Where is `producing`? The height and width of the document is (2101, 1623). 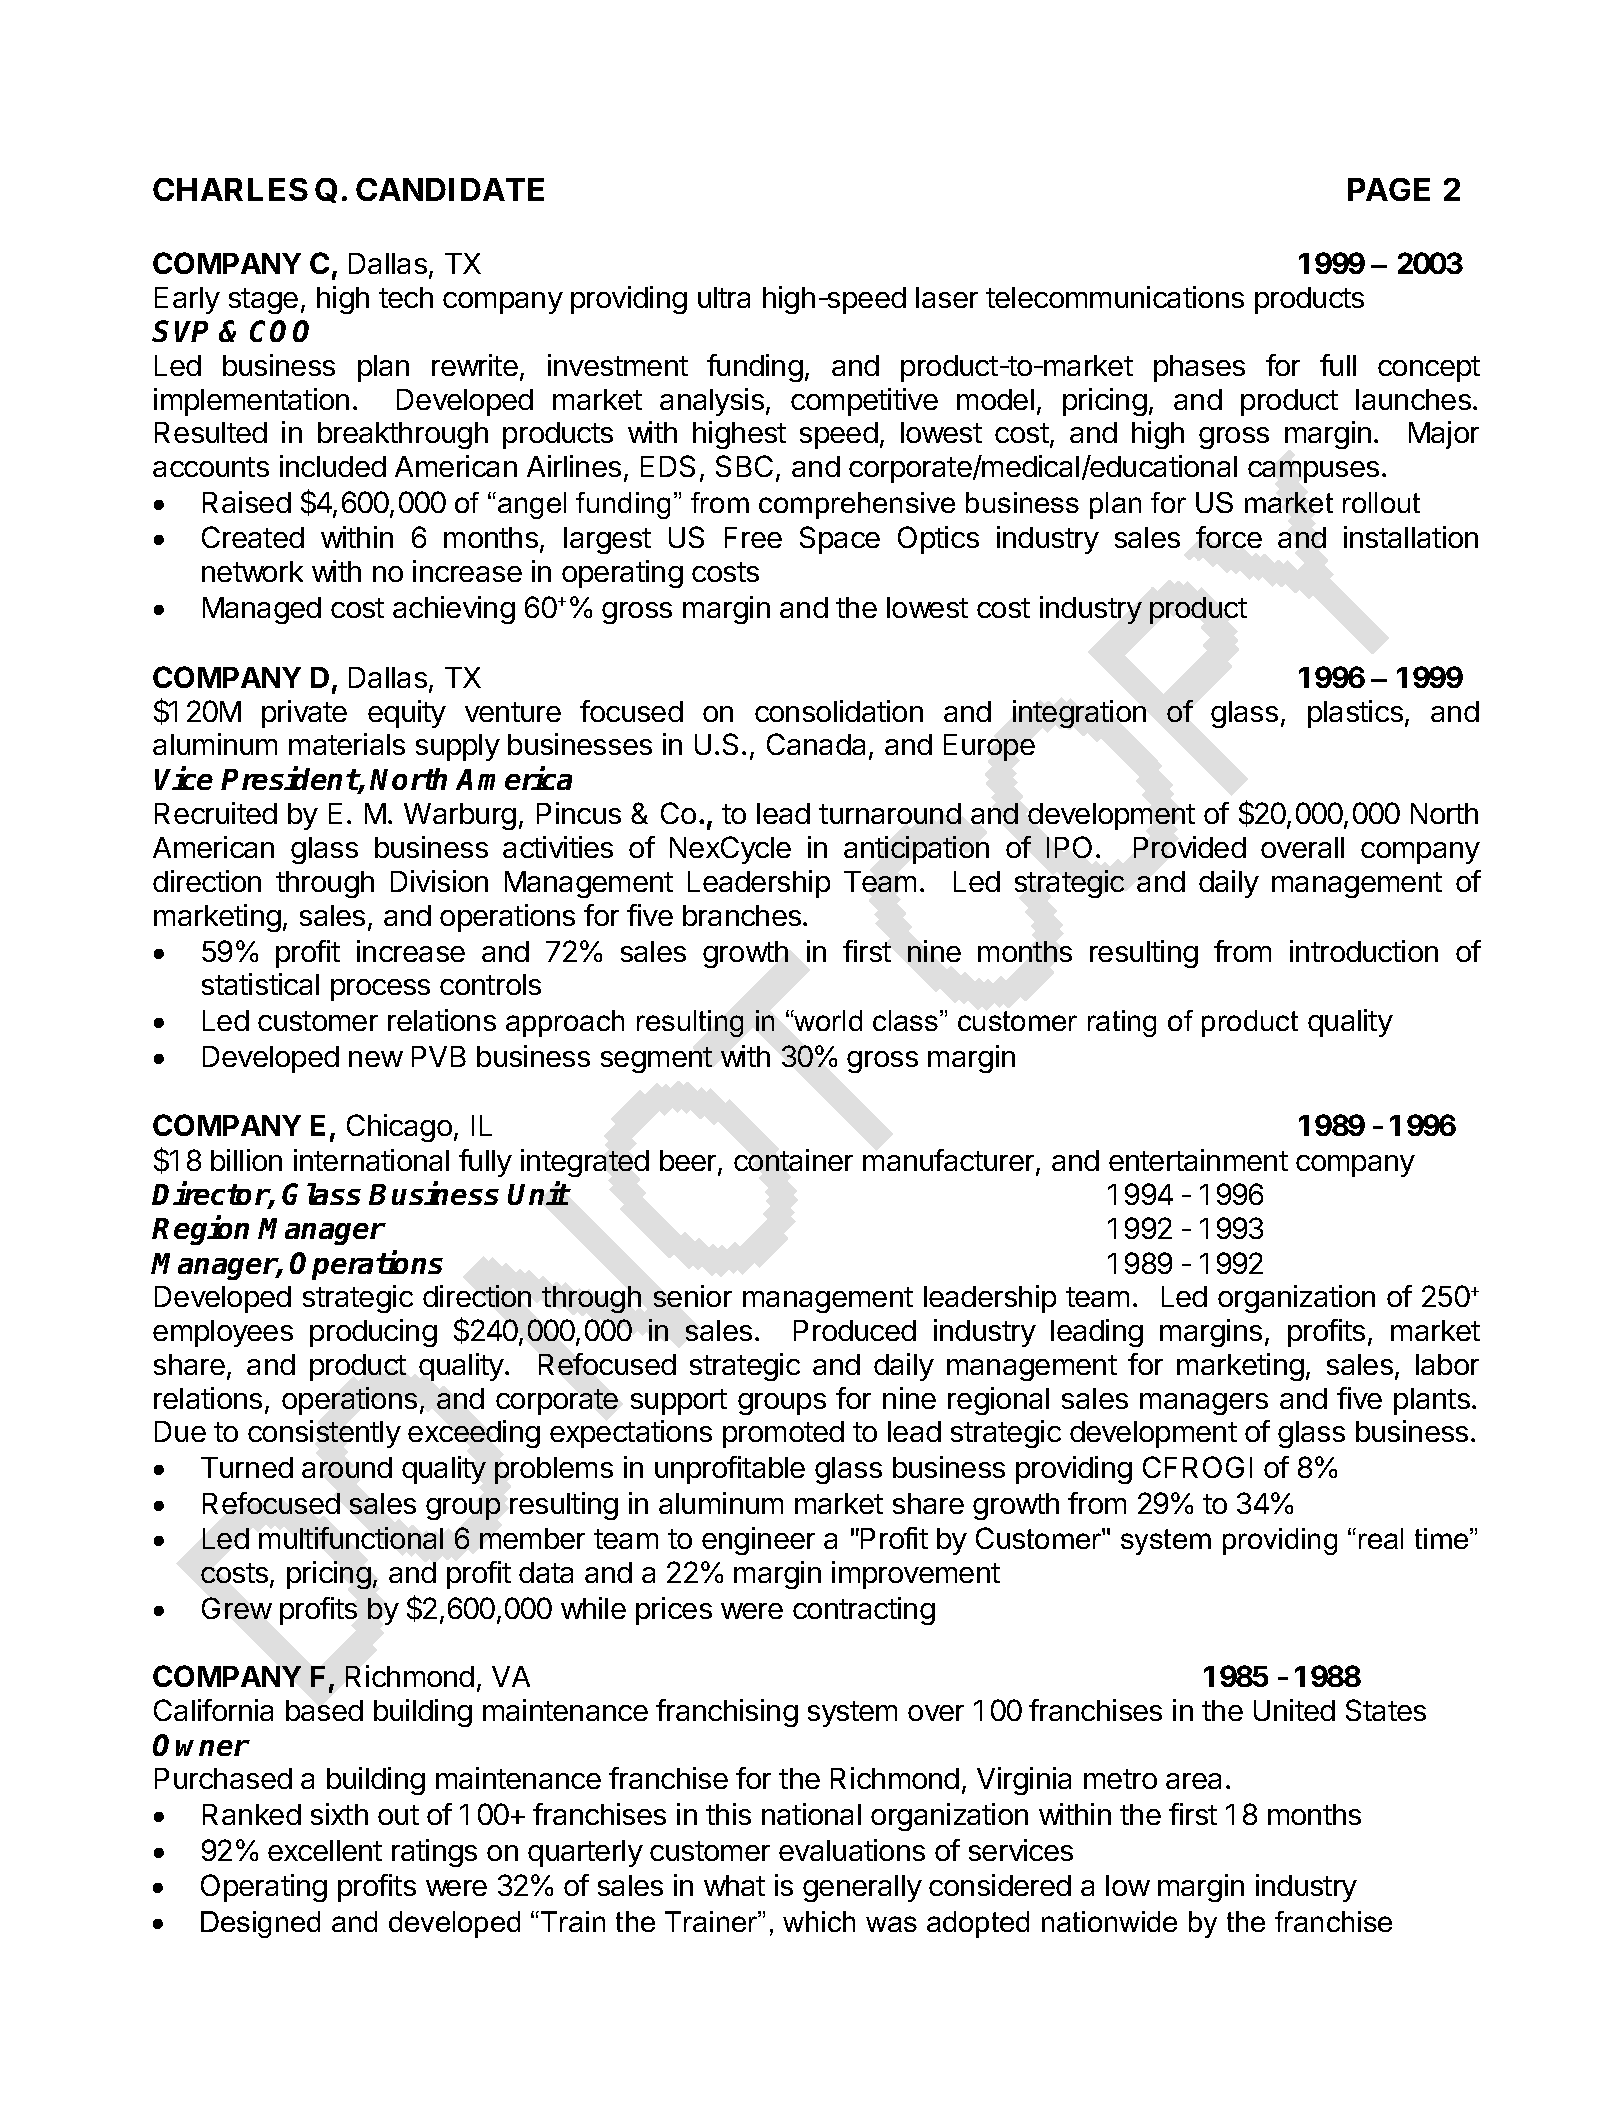
producing is located at coordinates (373, 1333).
